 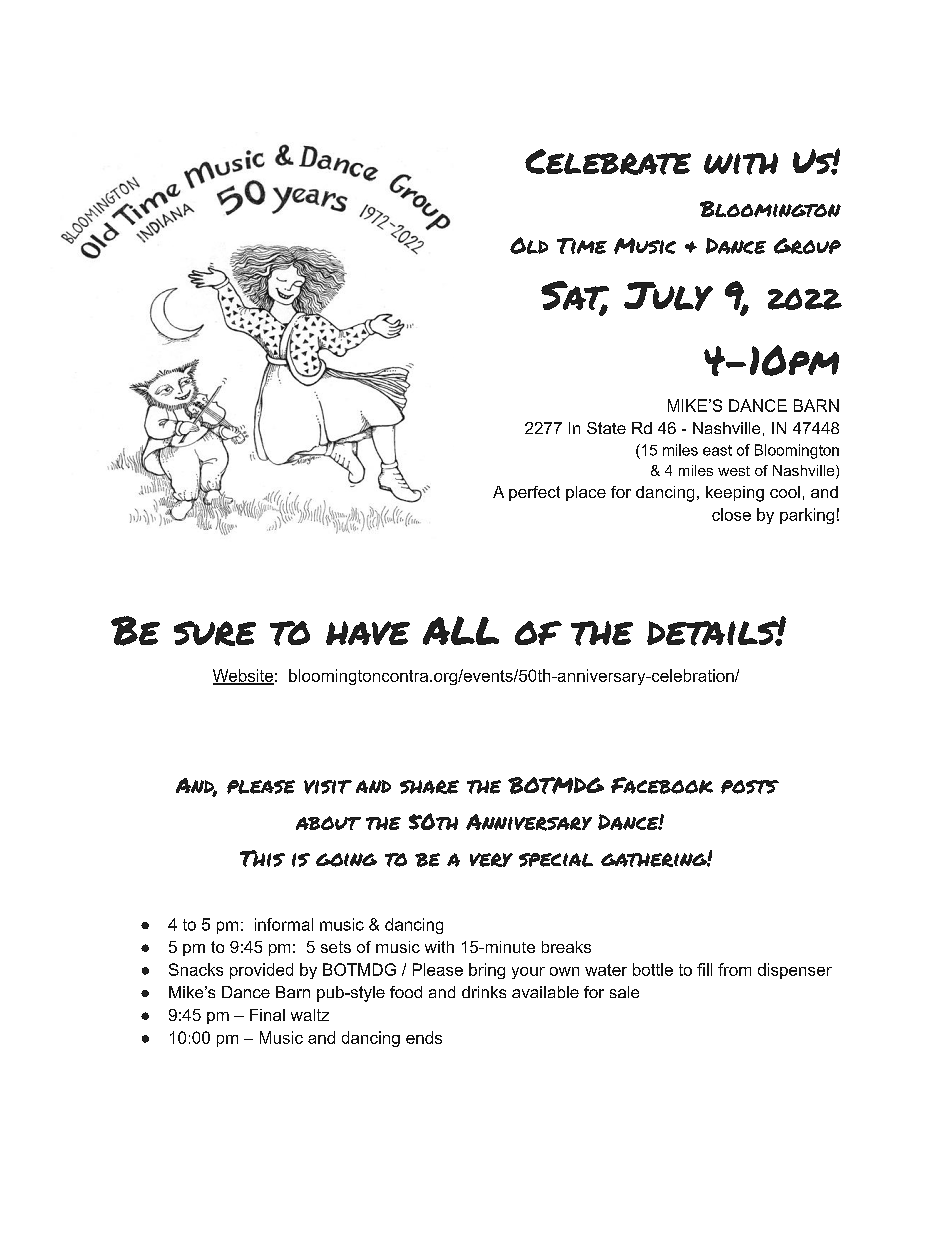 What do you see at coordinates (734, 969) in the screenshot?
I see `from` at bounding box center [734, 969].
